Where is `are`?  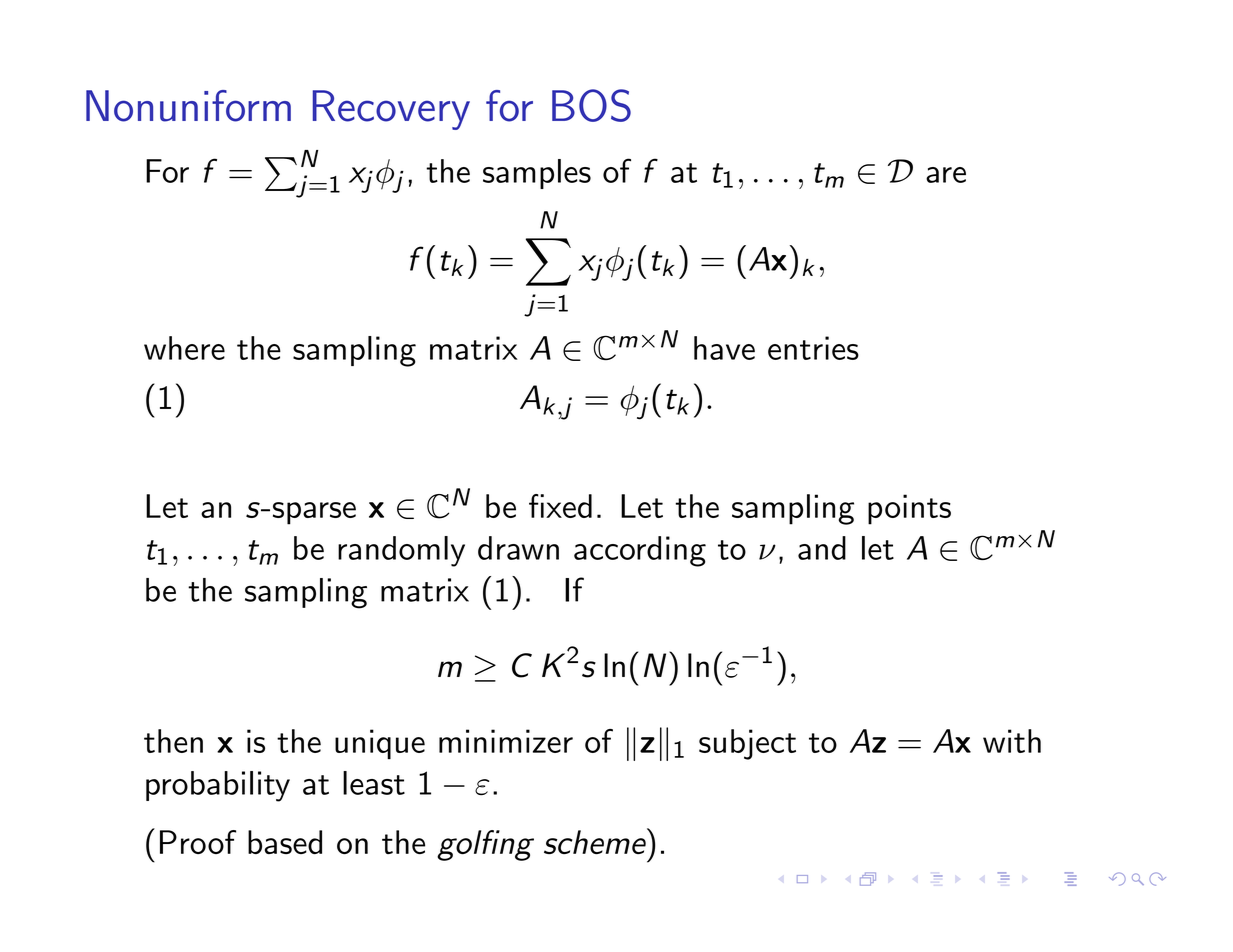 are is located at coordinates (946, 175).
